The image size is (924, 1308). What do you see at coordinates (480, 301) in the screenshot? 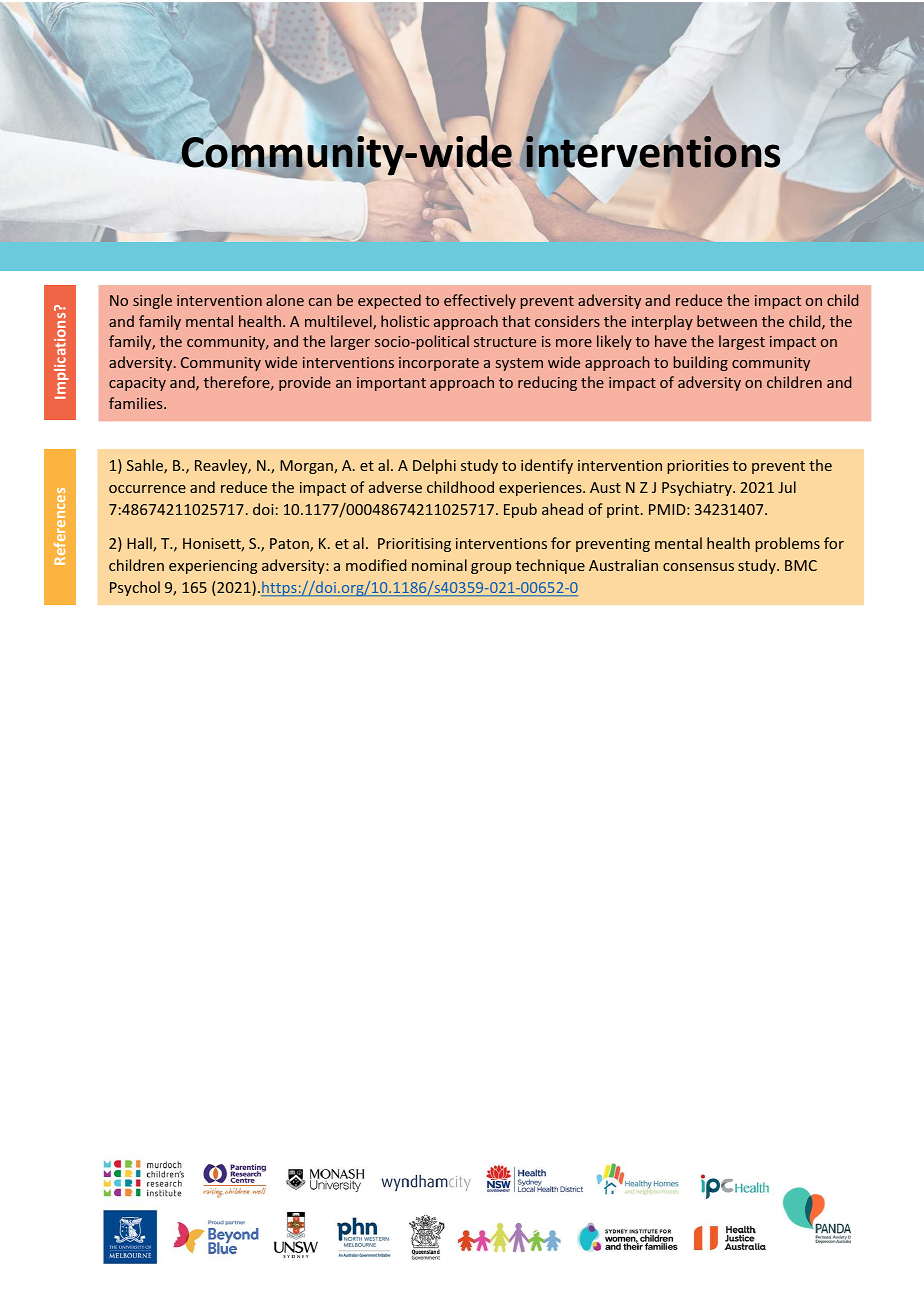
I see `effectively` at bounding box center [480, 301].
